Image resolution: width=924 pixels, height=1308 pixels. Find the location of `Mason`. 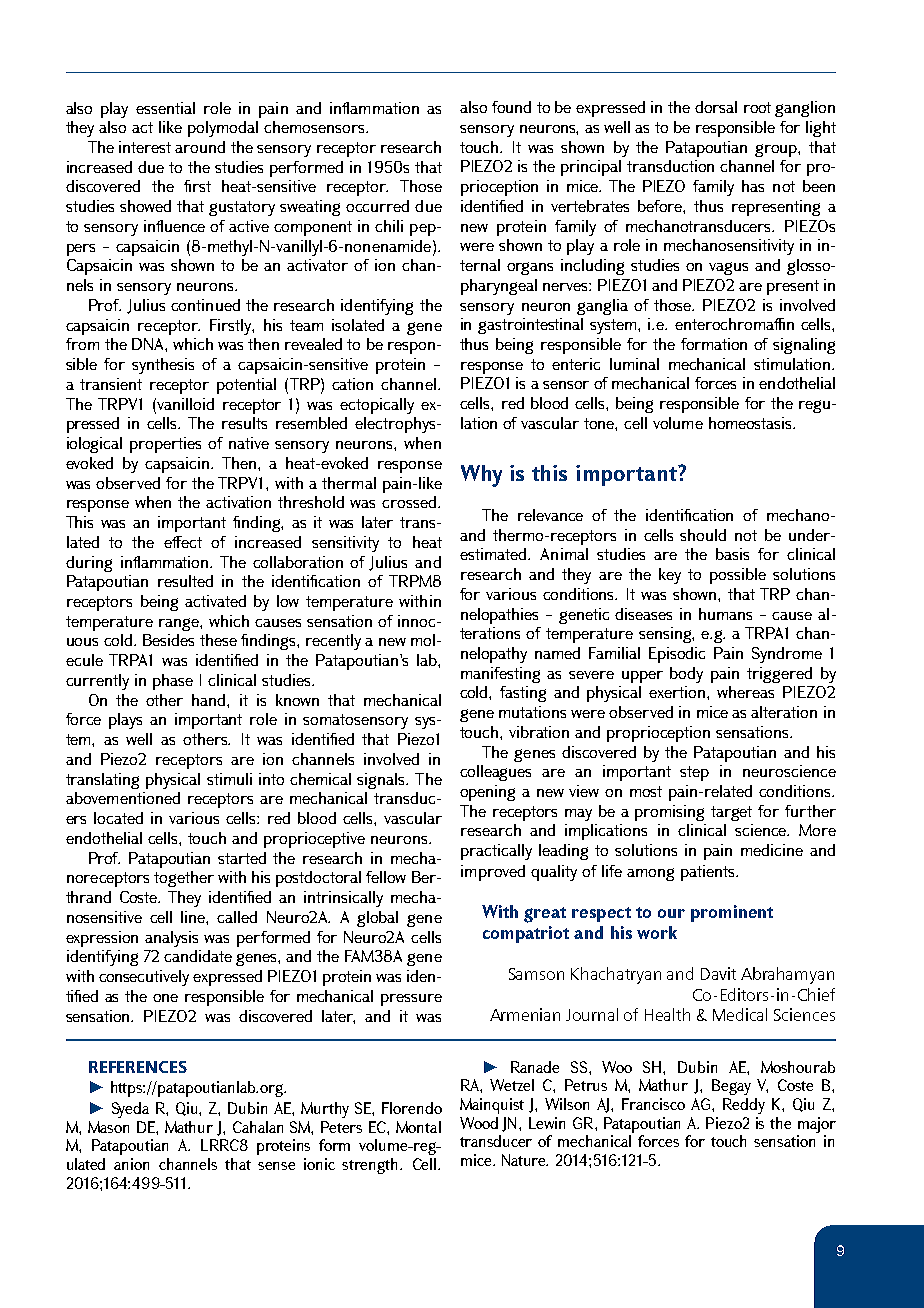

Mason is located at coordinates (108, 1127).
